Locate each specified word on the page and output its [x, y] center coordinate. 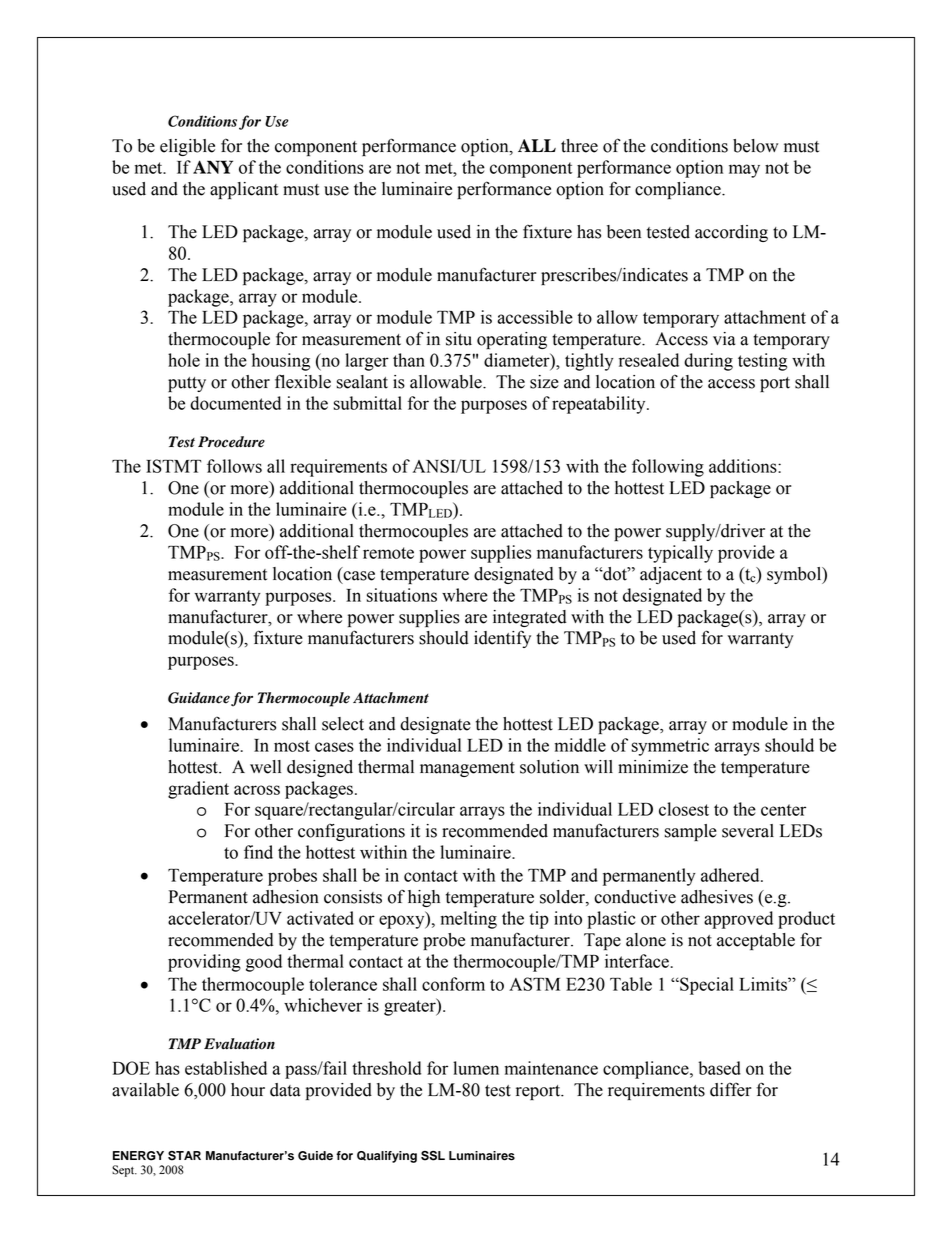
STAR [184, 1156]
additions [744, 466]
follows [234, 466]
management [467, 769]
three [579, 146]
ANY [213, 167]
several [748, 831]
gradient [198, 790]
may [744, 171]
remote [388, 553]
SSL [433, 1156]
